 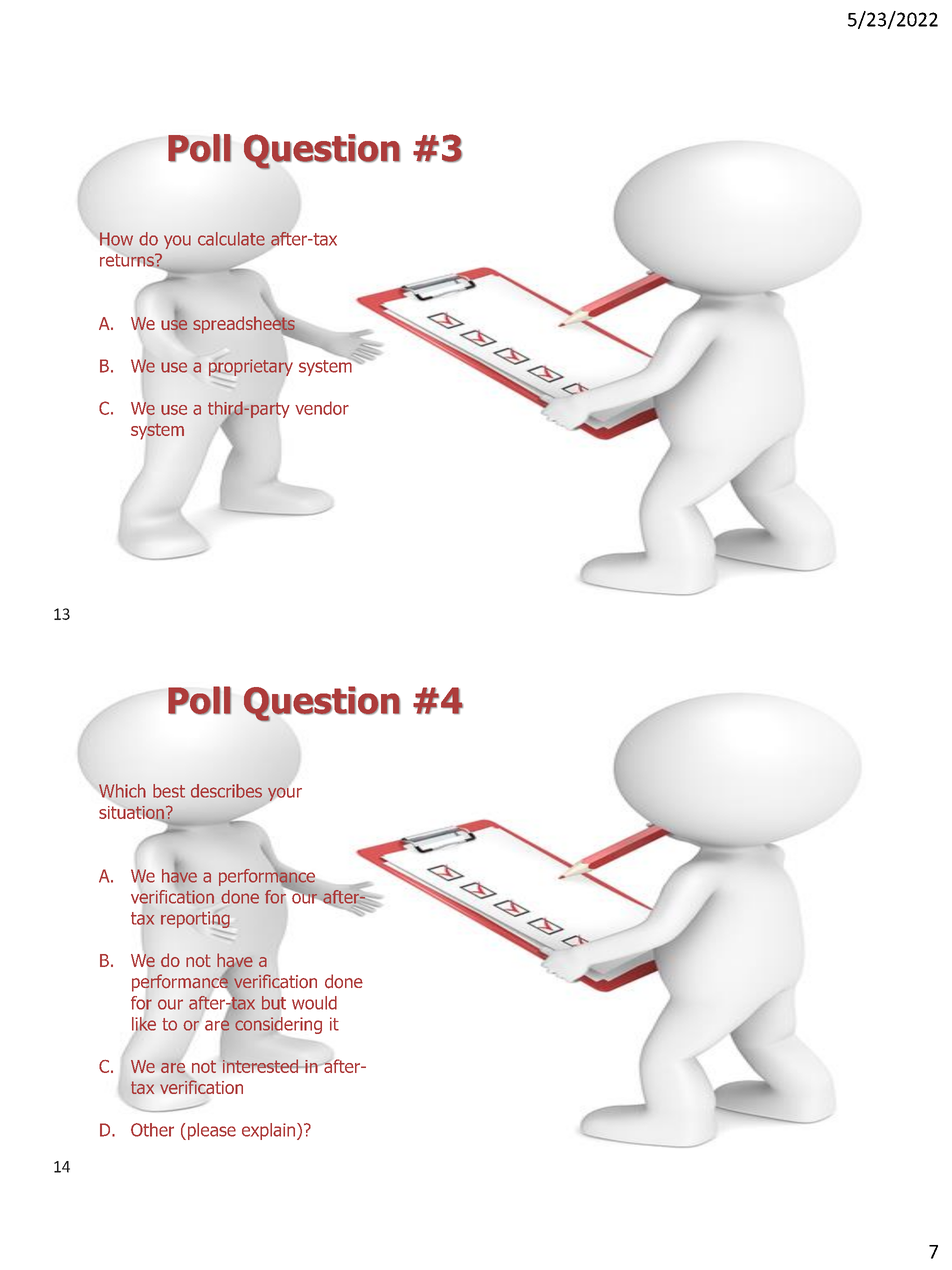 I want to click on vendor, so click(x=322, y=408).
